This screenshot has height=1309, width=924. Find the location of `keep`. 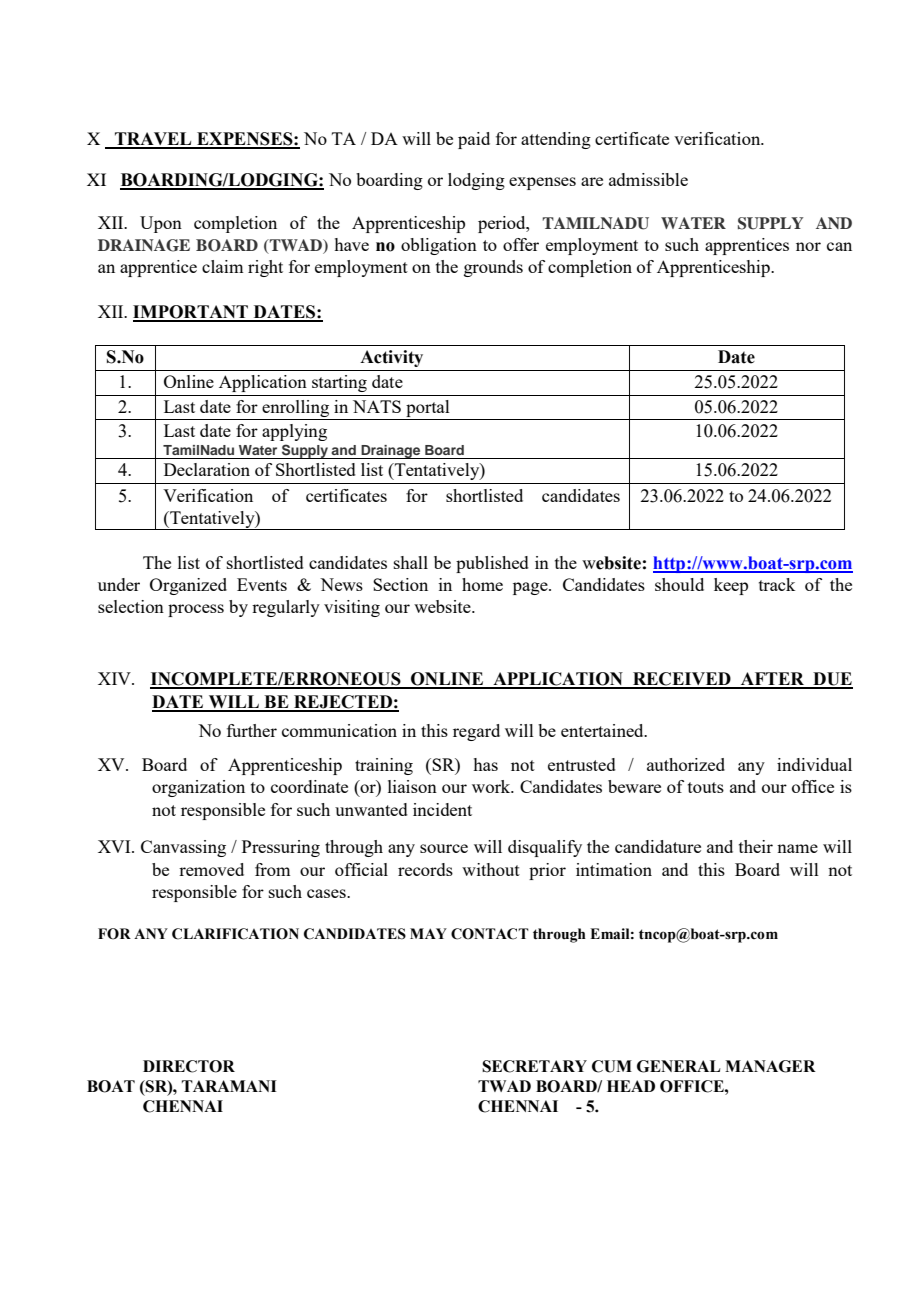

keep is located at coordinates (731, 586).
